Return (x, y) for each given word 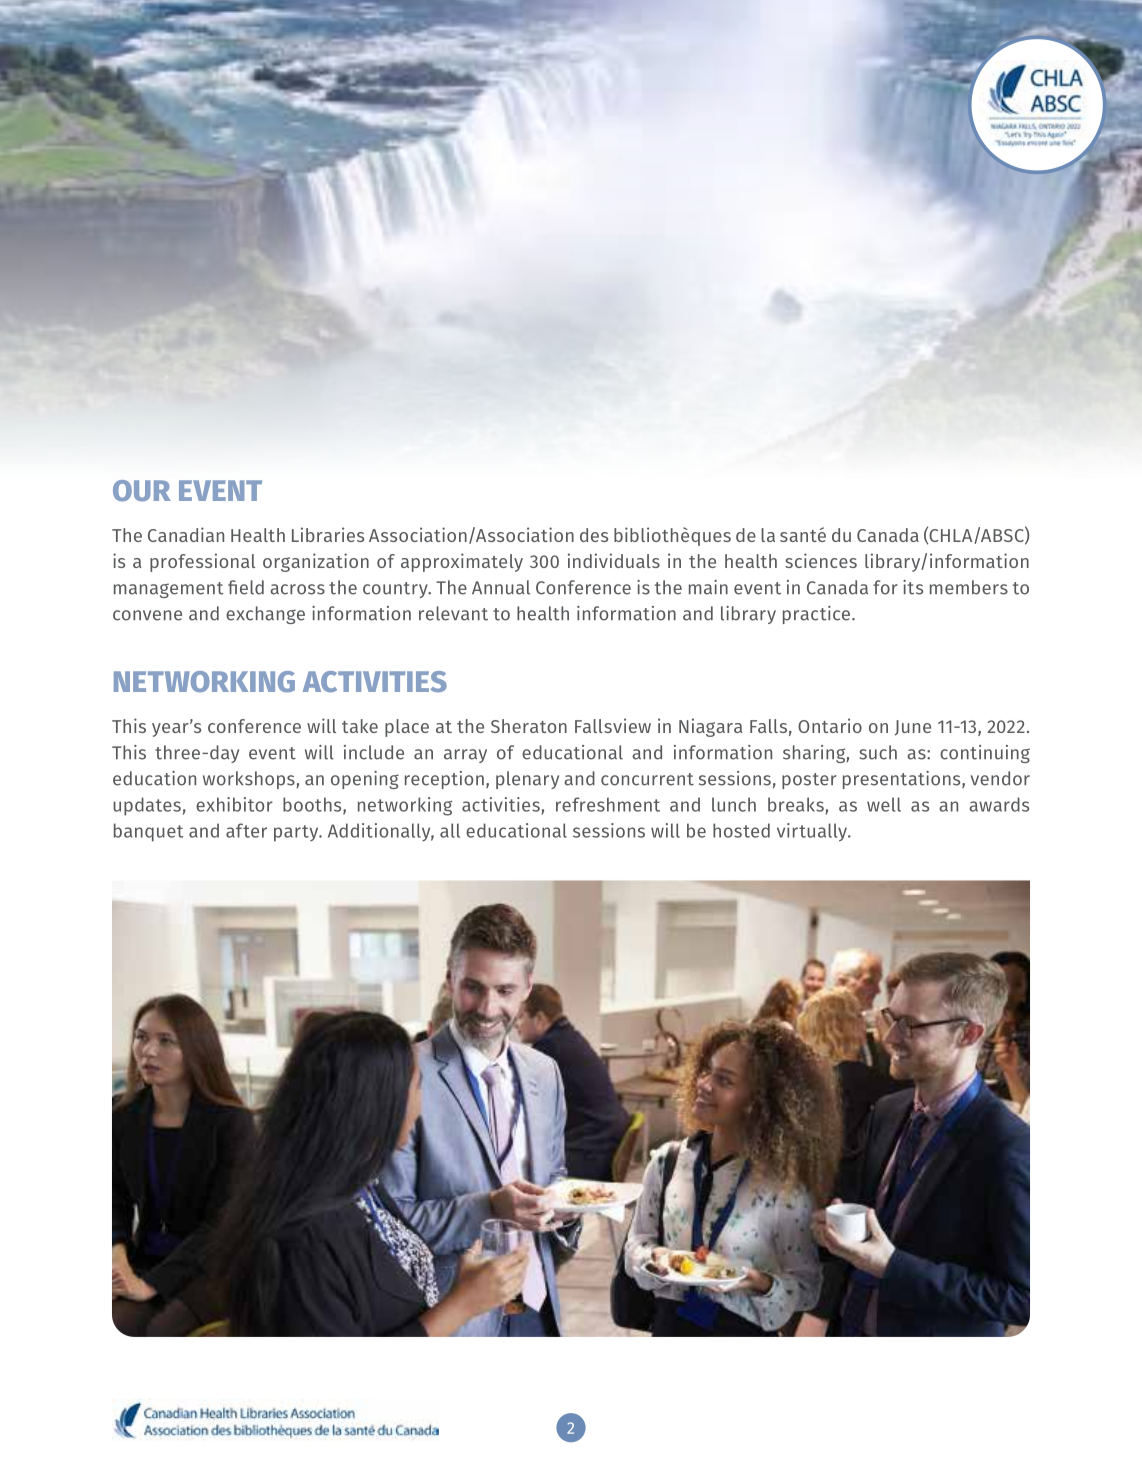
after (246, 830)
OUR (142, 490)
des (594, 535)
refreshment (608, 804)
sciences (821, 560)
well (884, 804)
